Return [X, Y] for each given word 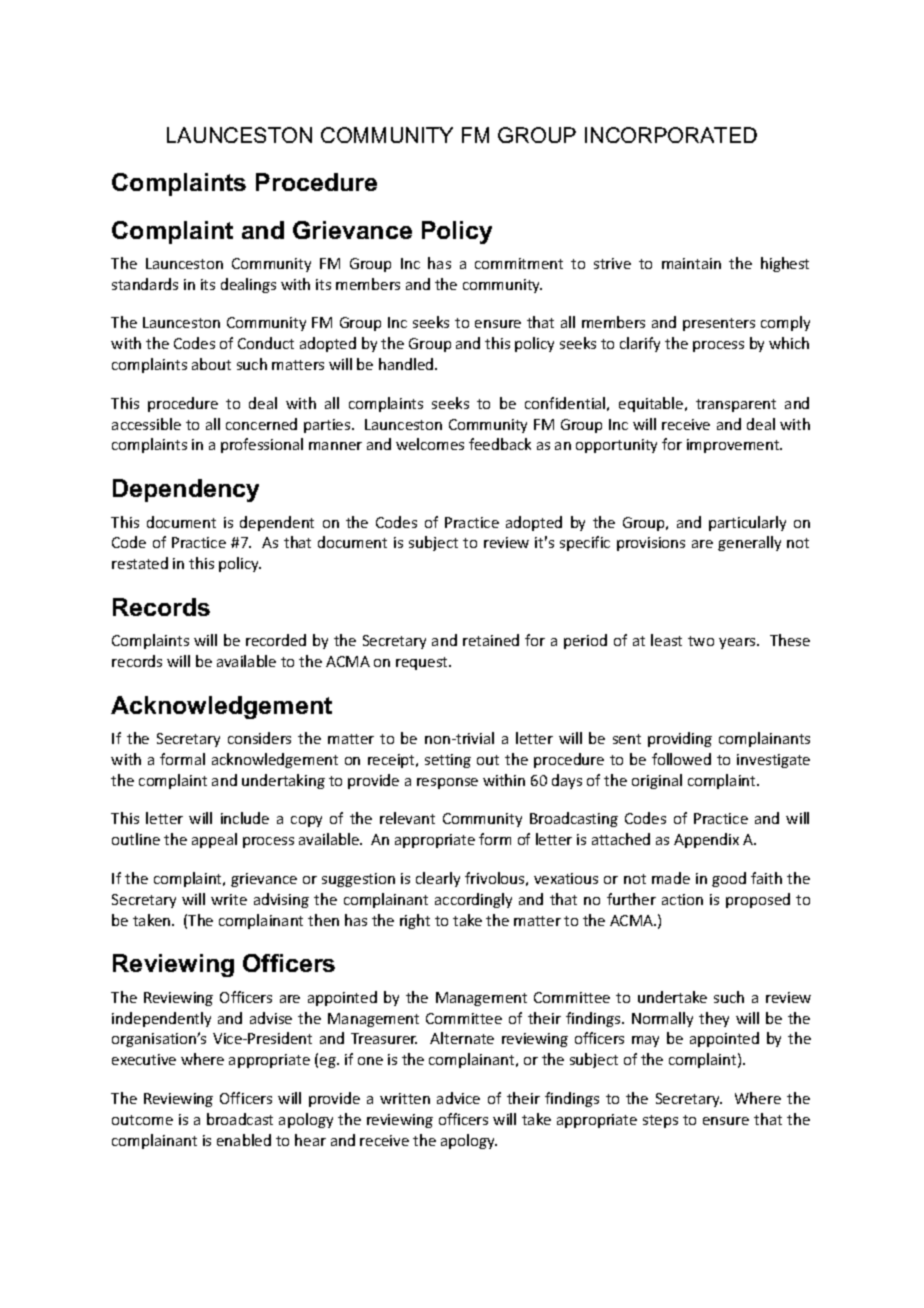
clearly [438, 879]
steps [660, 1121]
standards [145, 284]
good [729, 879]
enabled [244, 1140]
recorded [276, 640]
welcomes [430, 444]
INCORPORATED [671, 135]
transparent [736, 405]
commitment [519, 263]
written [405, 1098]
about [211, 364]
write [229, 899]
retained [491, 640]
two [701, 641]
